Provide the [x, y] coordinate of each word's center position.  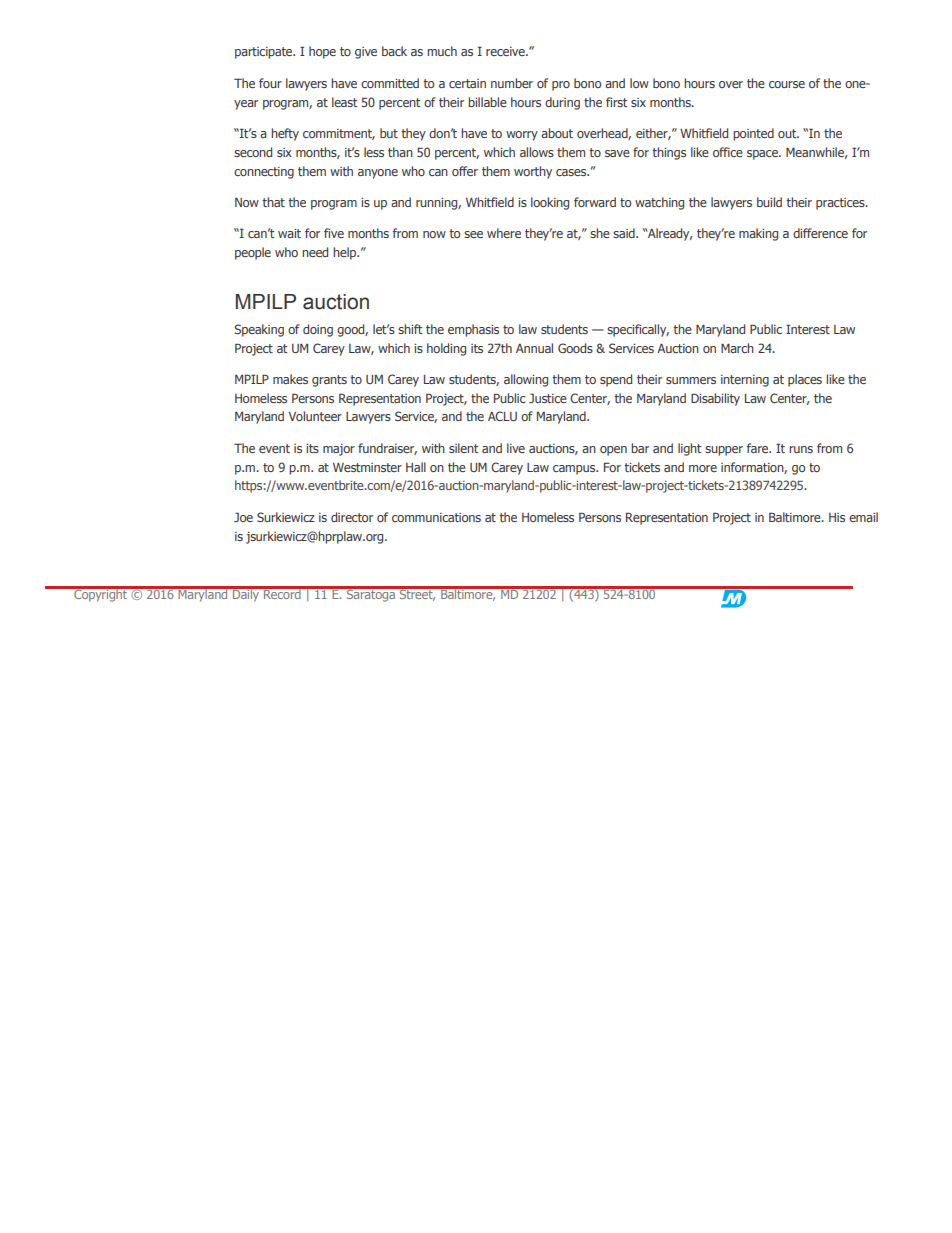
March [737, 348]
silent [464, 448]
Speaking [259, 330]
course [787, 84]
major [339, 450]
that [273, 202]
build [769, 202]
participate [265, 53]
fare [759, 448]
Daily [246, 594]
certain [467, 83]
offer [465, 171]
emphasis [473, 330]
